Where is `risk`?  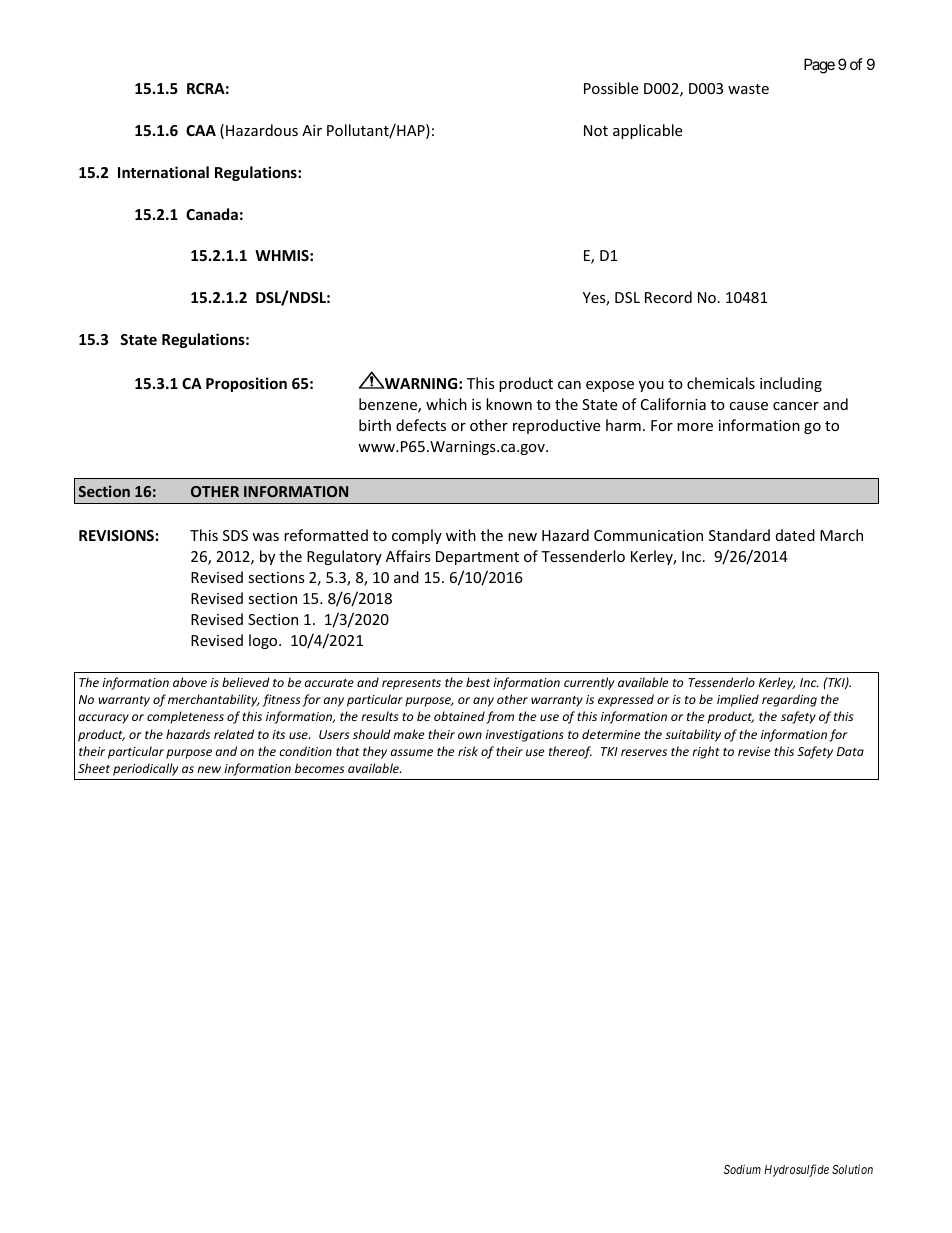 risk is located at coordinates (468, 751).
